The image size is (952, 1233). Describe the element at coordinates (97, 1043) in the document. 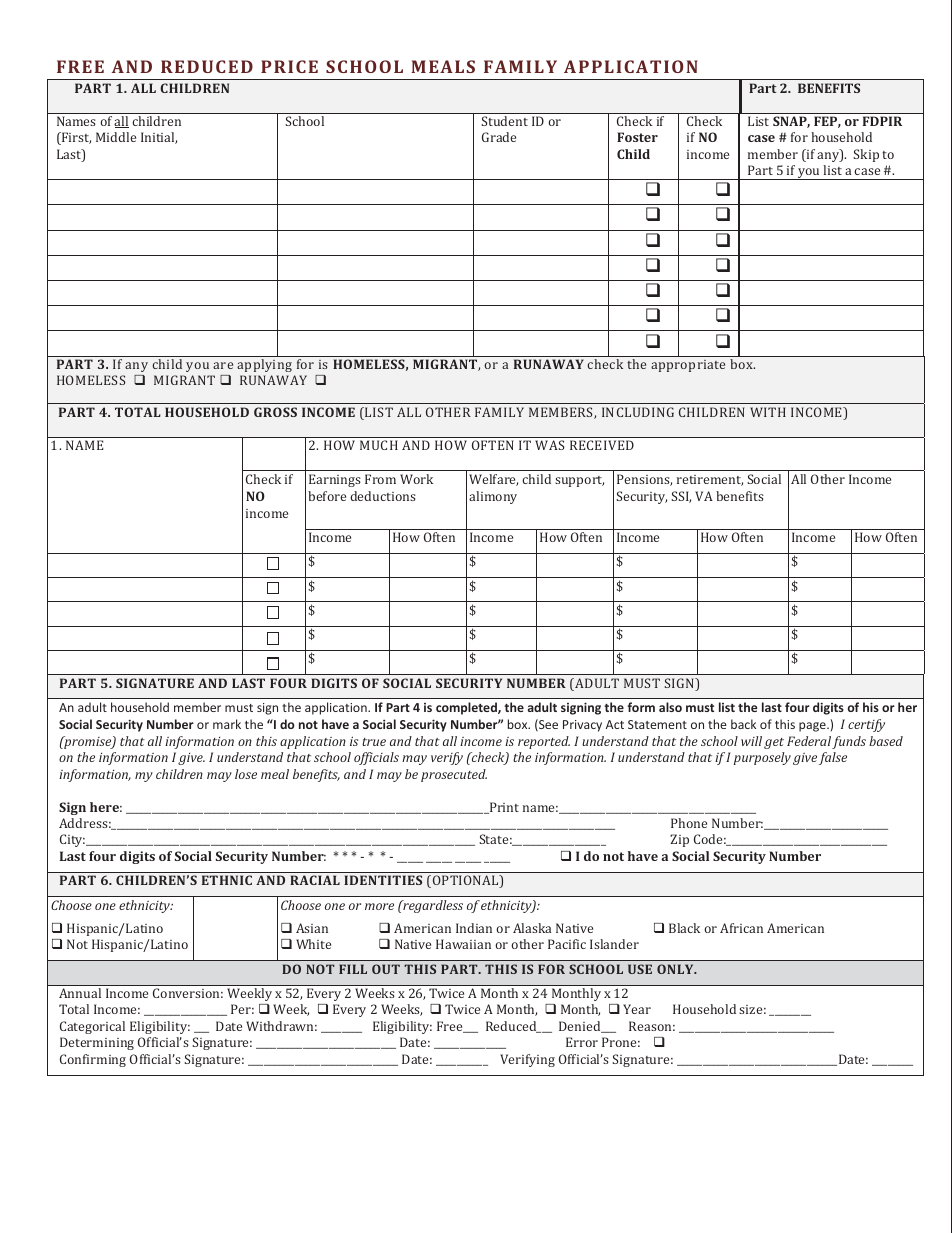

I see `Determining` at that location.
